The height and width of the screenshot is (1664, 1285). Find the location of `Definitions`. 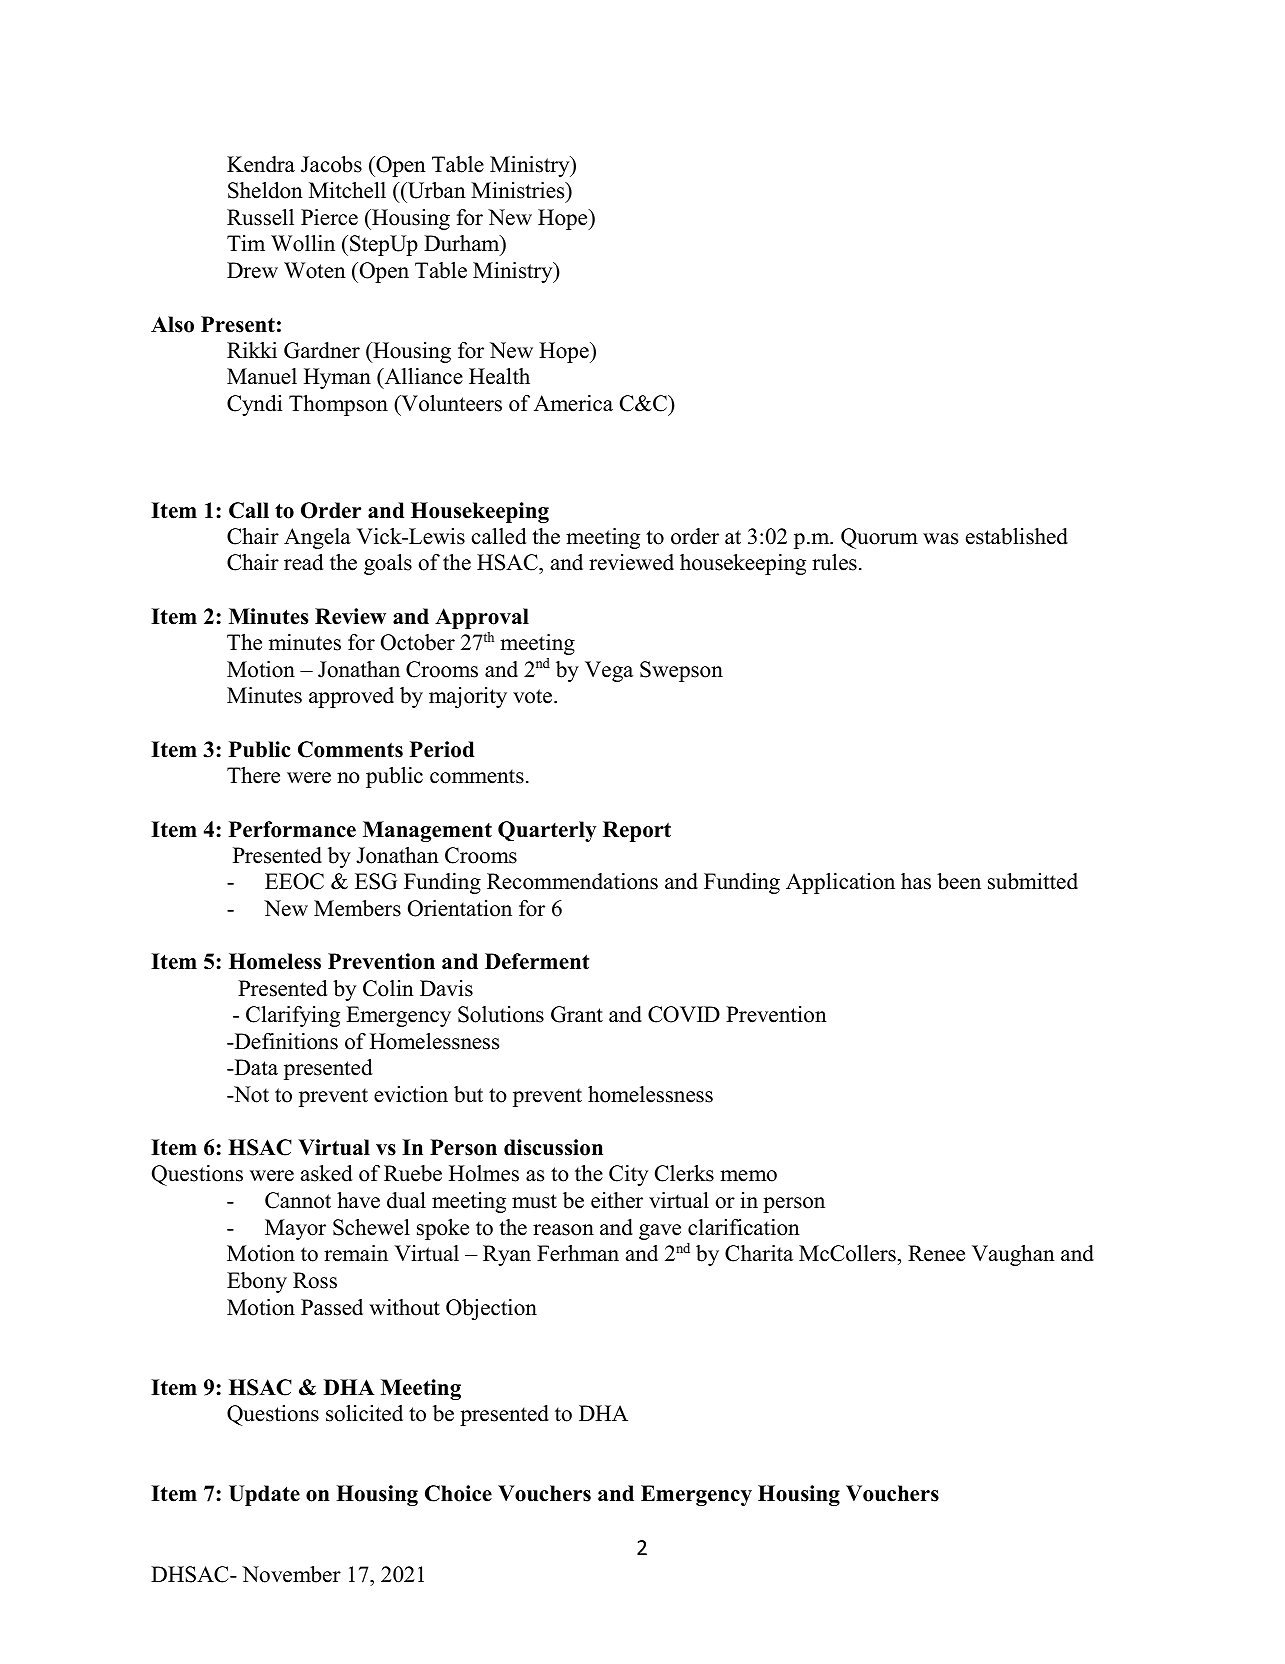

Definitions is located at coordinates (285, 1041).
